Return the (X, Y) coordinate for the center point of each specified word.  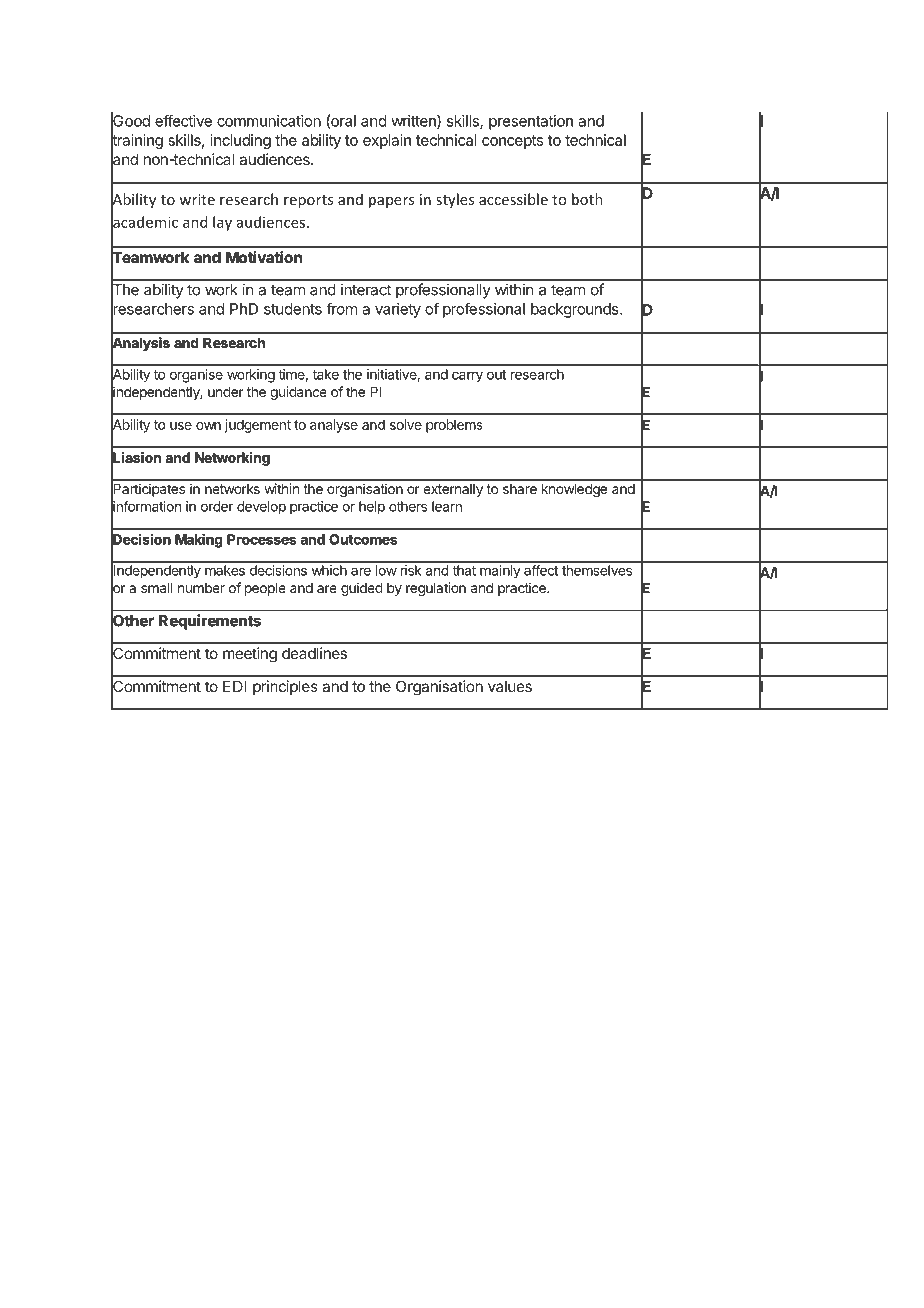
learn (447, 506)
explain (387, 141)
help (372, 508)
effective (183, 120)
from (342, 309)
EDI (235, 686)
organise (196, 376)
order (217, 506)
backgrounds (576, 310)
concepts (512, 142)
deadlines (314, 653)
